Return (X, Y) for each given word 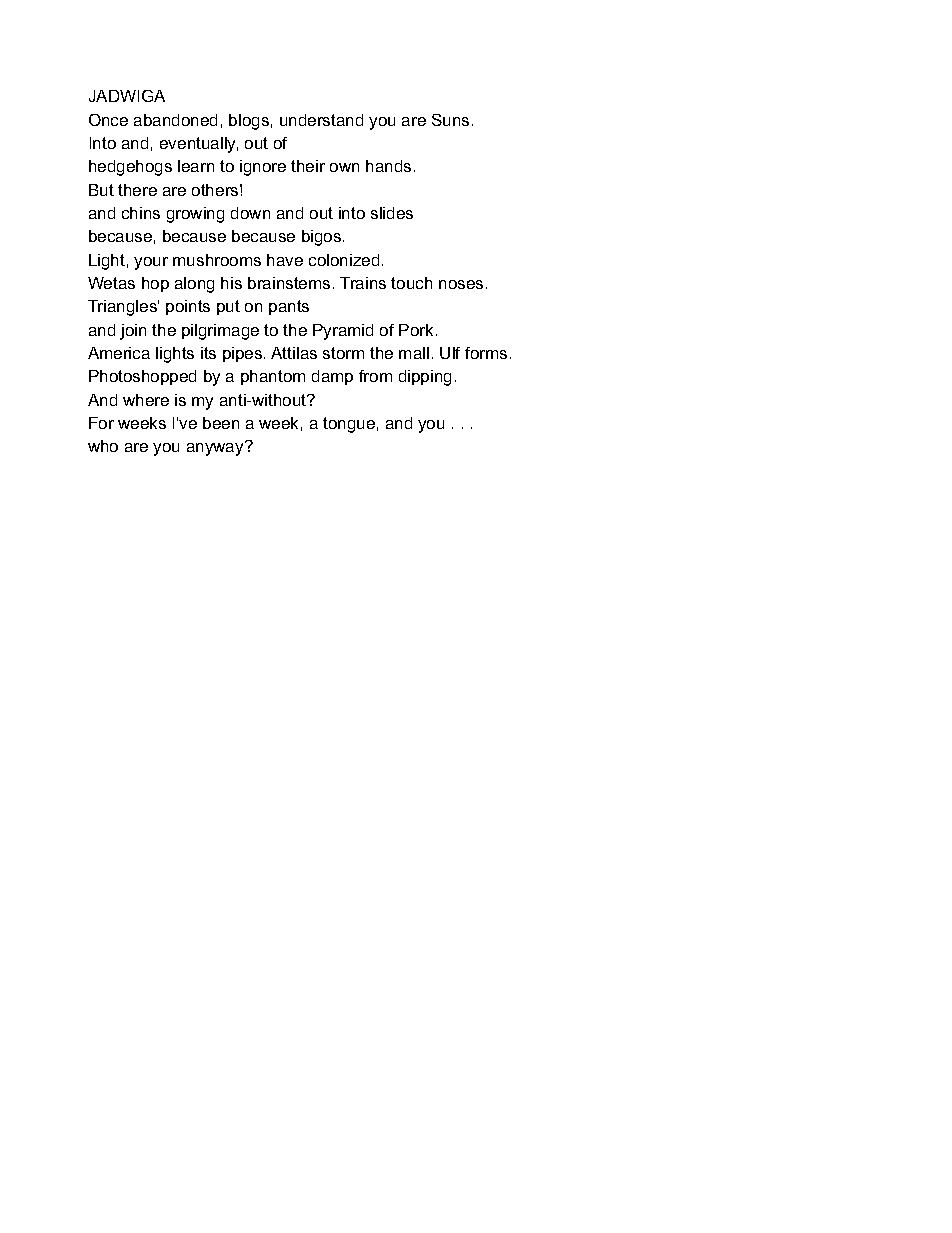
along (194, 285)
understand (321, 120)
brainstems (289, 283)
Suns (450, 120)
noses (461, 284)
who (103, 446)
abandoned (175, 120)
